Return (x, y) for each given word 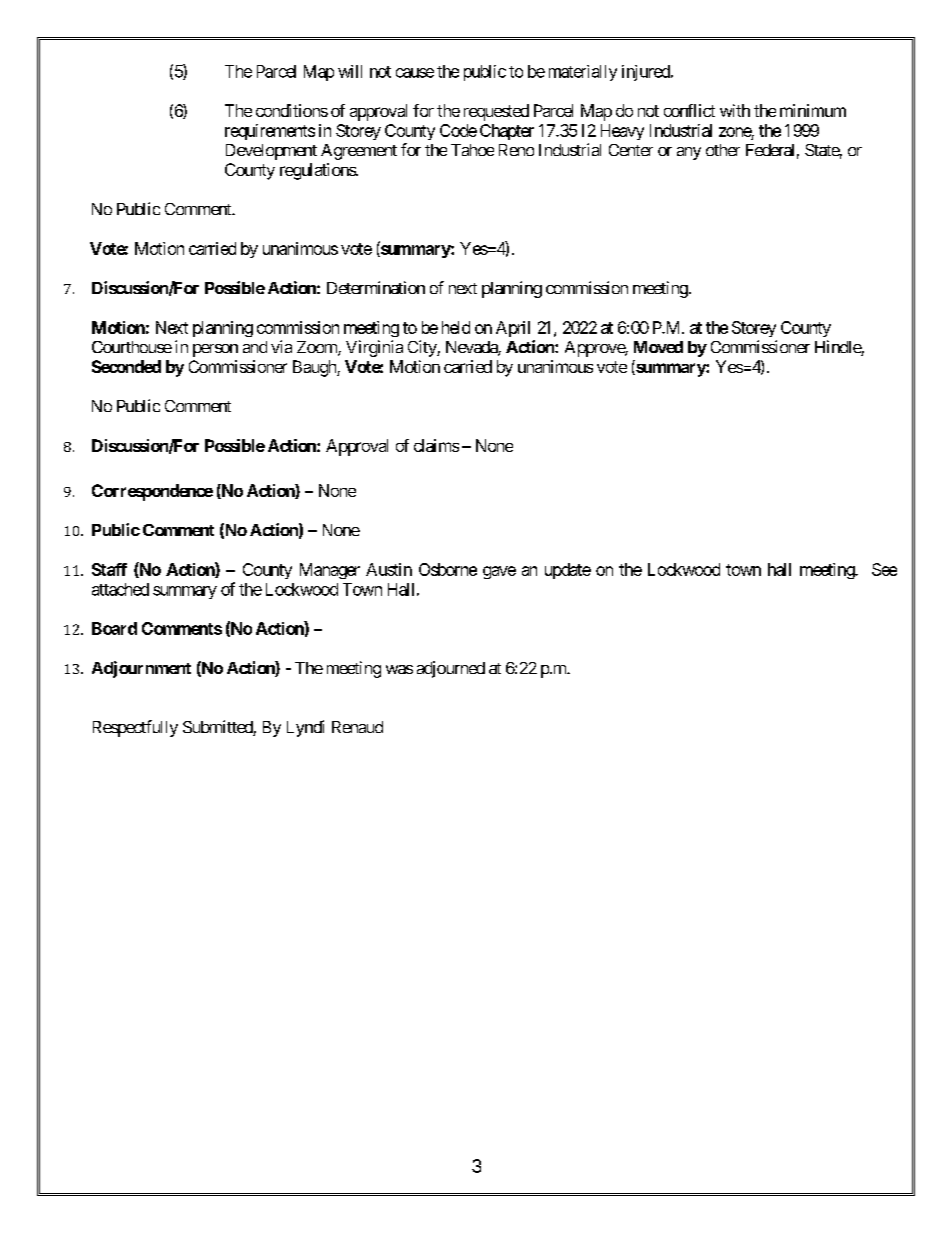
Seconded (126, 366)
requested (496, 112)
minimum (813, 110)
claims (436, 445)
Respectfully (135, 728)
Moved (658, 347)
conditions (292, 110)
